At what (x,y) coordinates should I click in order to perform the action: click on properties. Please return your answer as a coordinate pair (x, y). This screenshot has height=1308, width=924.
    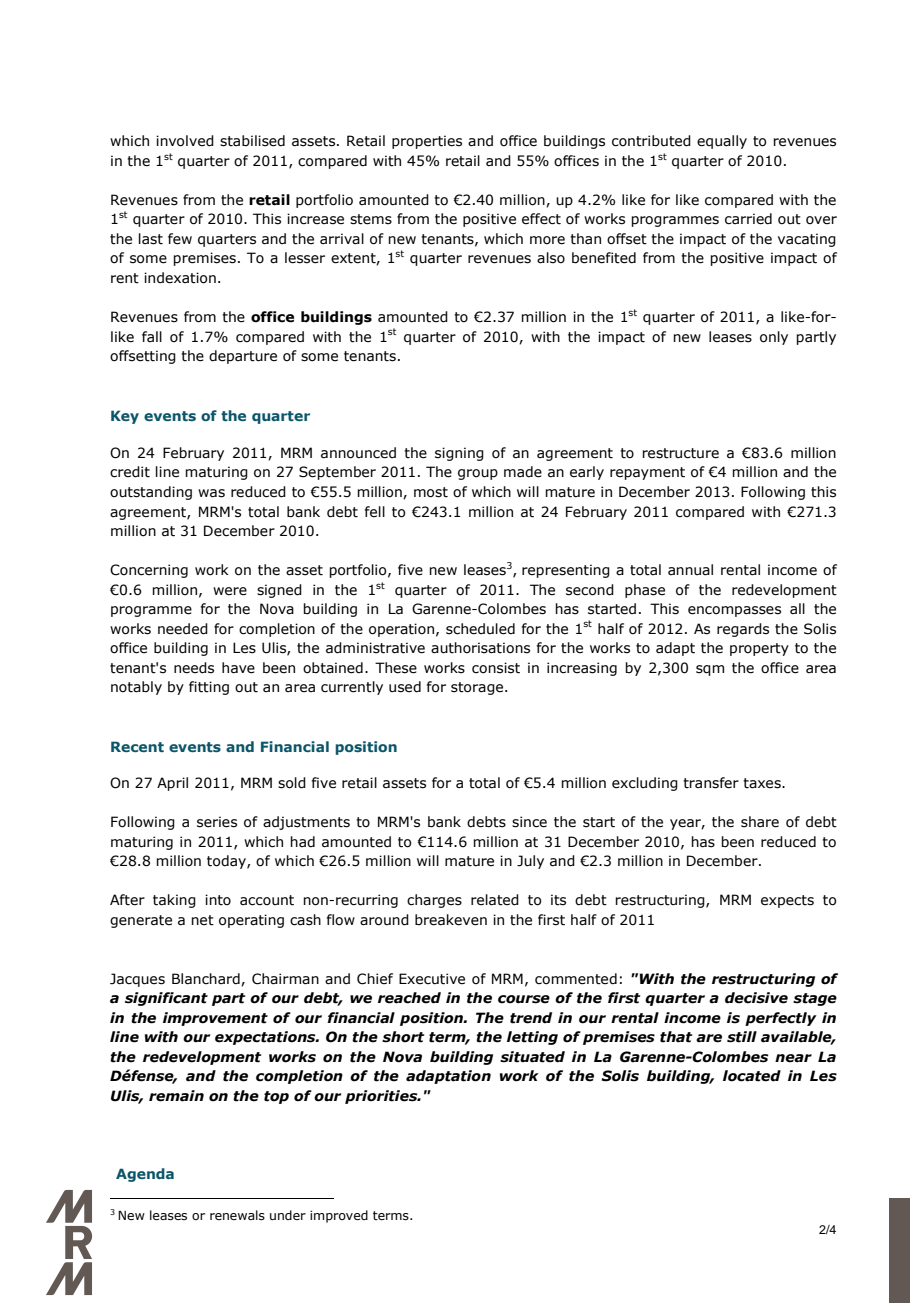
    Looking at the image, I should click on (427, 142).
